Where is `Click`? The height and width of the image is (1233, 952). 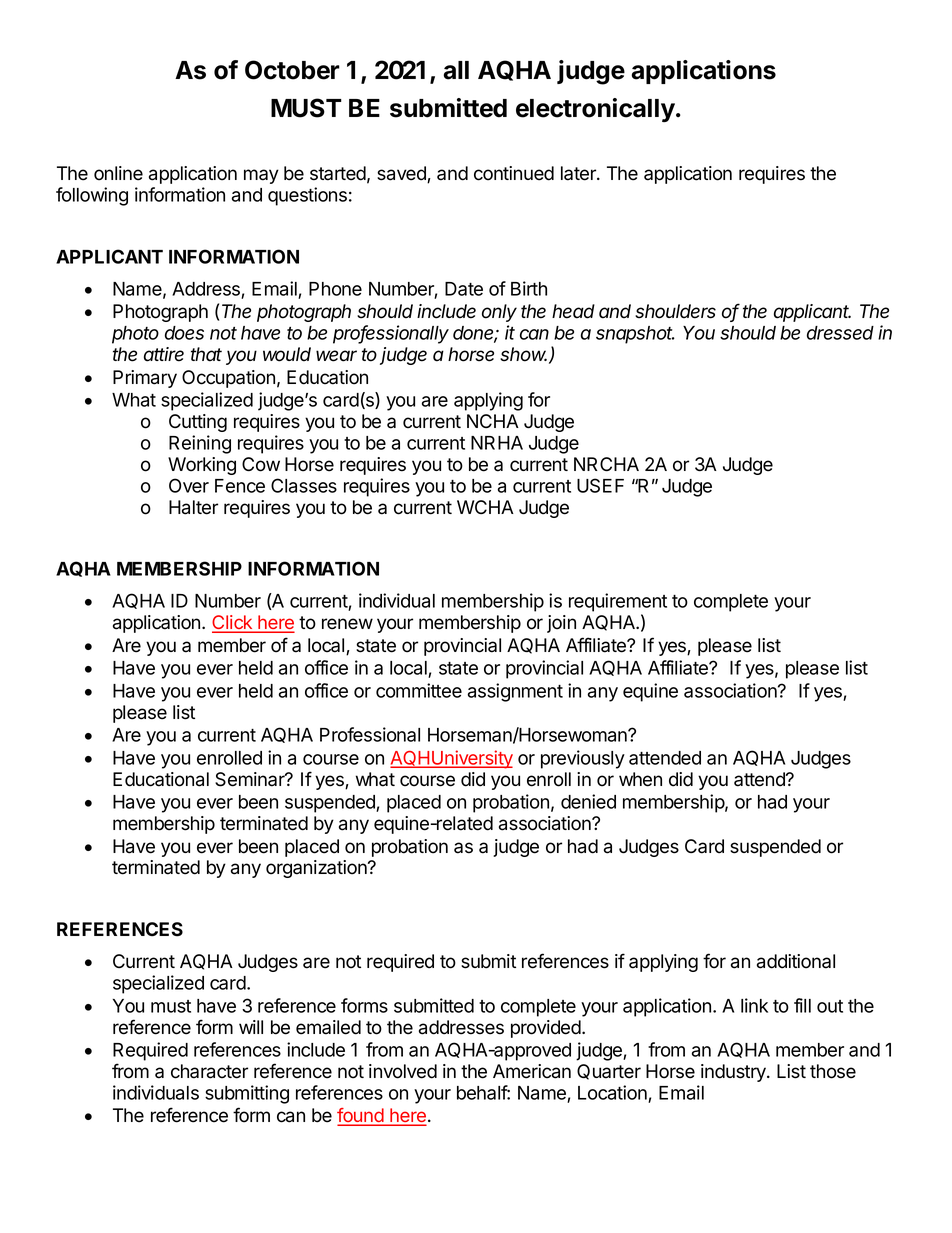
Click is located at coordinates (233, 623).
